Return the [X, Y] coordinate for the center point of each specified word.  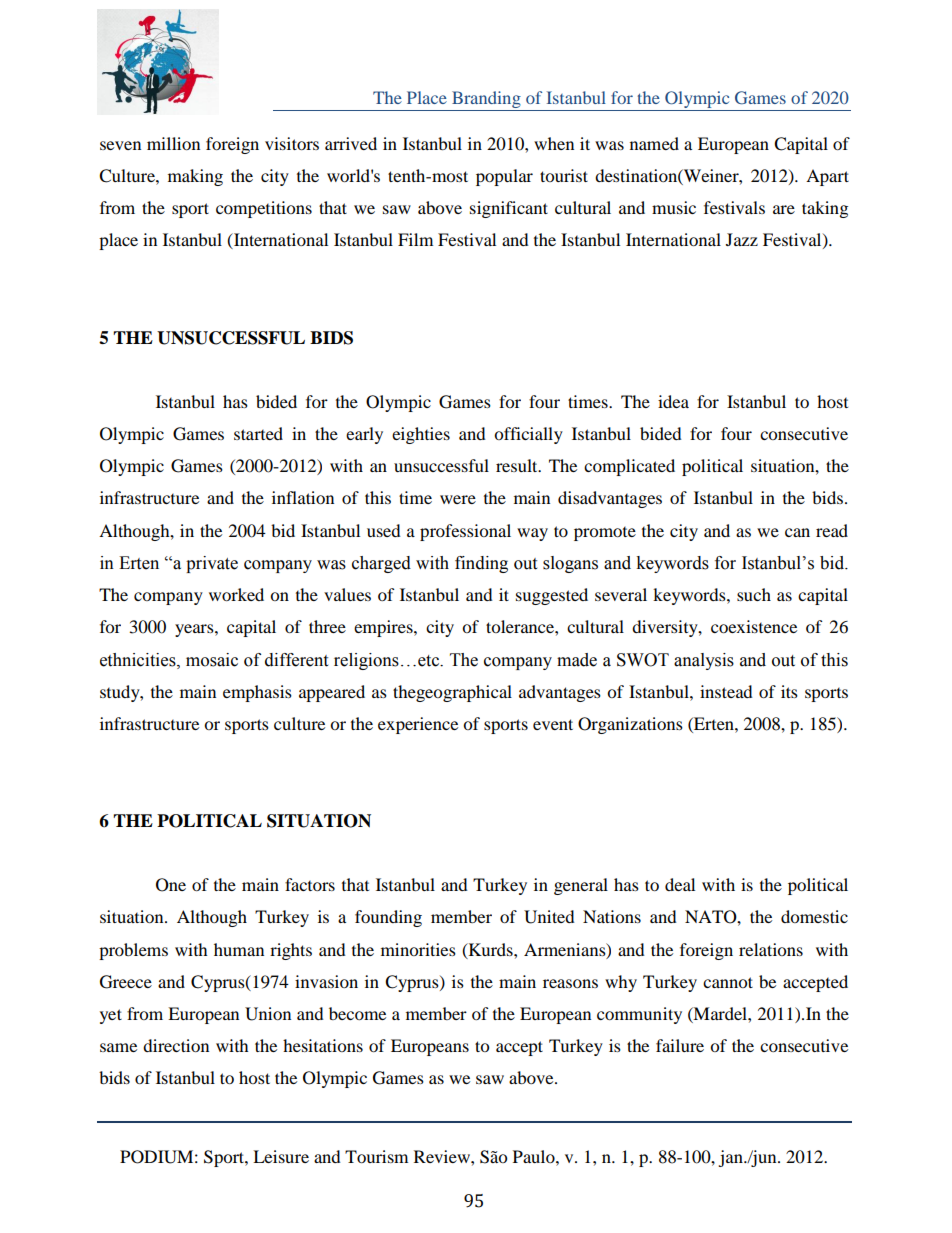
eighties [421, 435]
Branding [486, 101]
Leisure [281, 1156]
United [549, 917]
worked [236, 594]
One [171, 885]
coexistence [754, 626]
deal [680, 884]
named [654, 143]
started [258, 433]
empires [384, 628]
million [173, 143]
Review [443, 1156]
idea [673, 401]
